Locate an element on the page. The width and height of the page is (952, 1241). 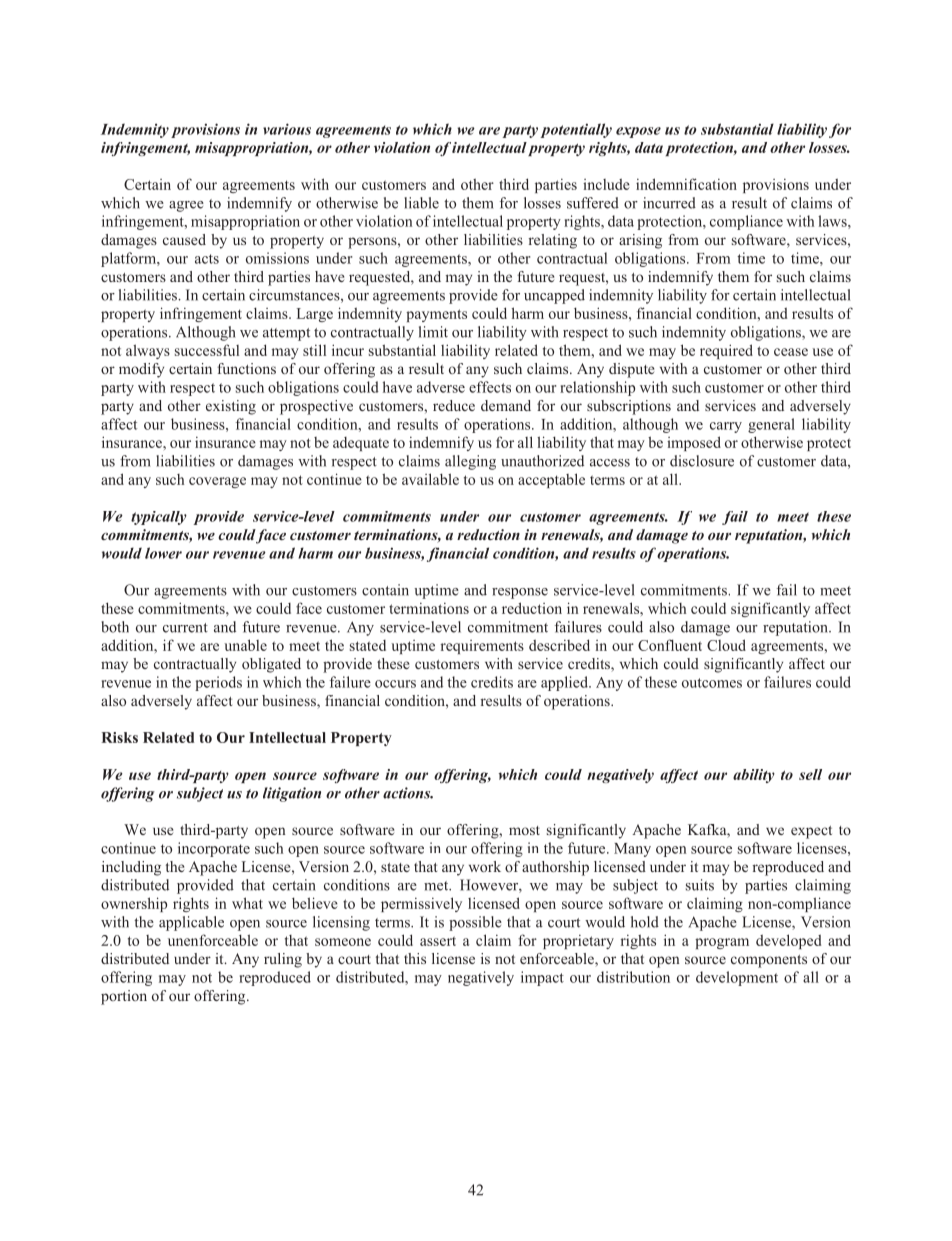
development is located at coordinates (737, 978).
